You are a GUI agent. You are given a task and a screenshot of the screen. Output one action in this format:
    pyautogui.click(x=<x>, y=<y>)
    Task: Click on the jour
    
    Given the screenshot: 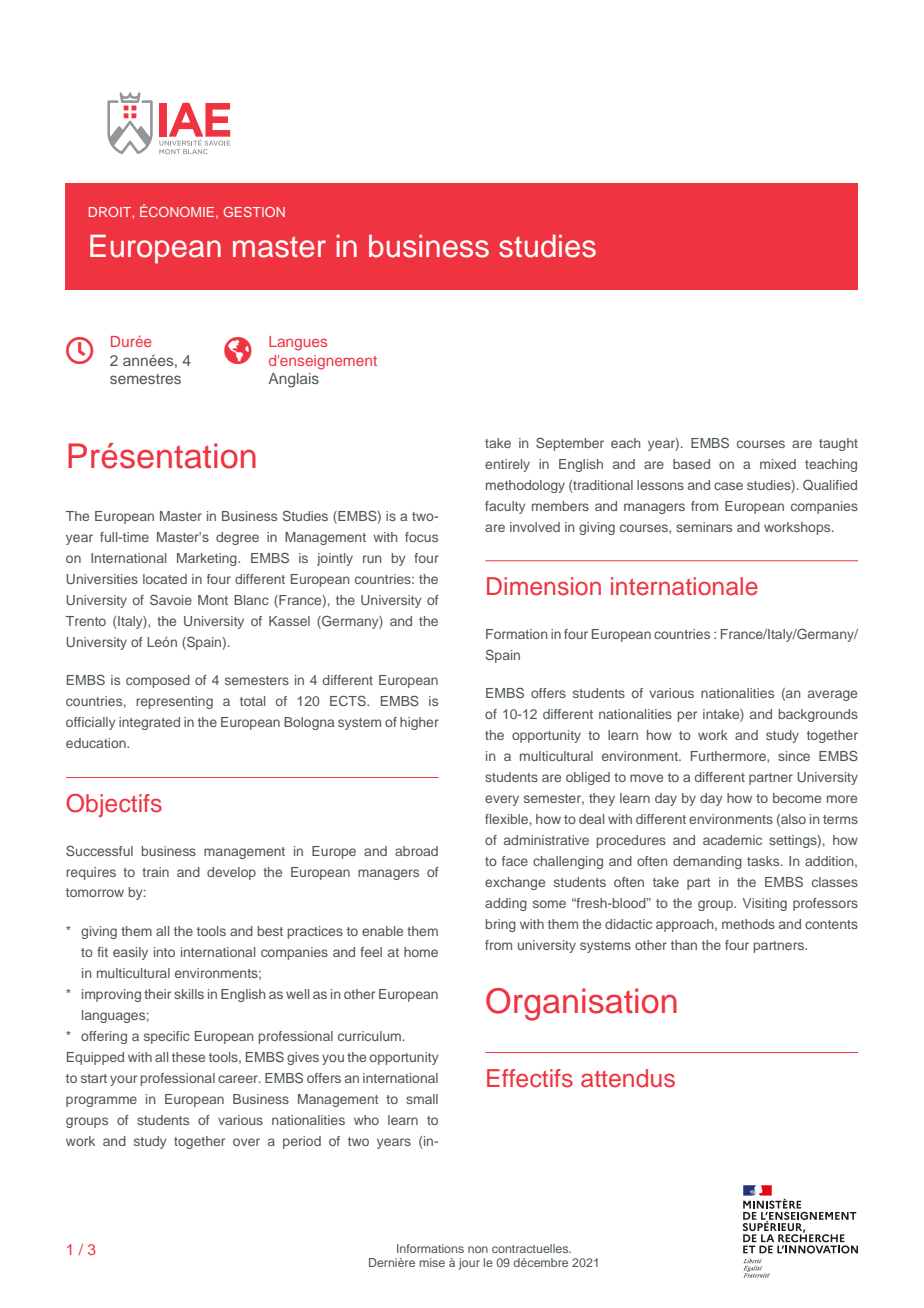 What is the action you would take?
    pyautogui.click(x=469, y=1264)
